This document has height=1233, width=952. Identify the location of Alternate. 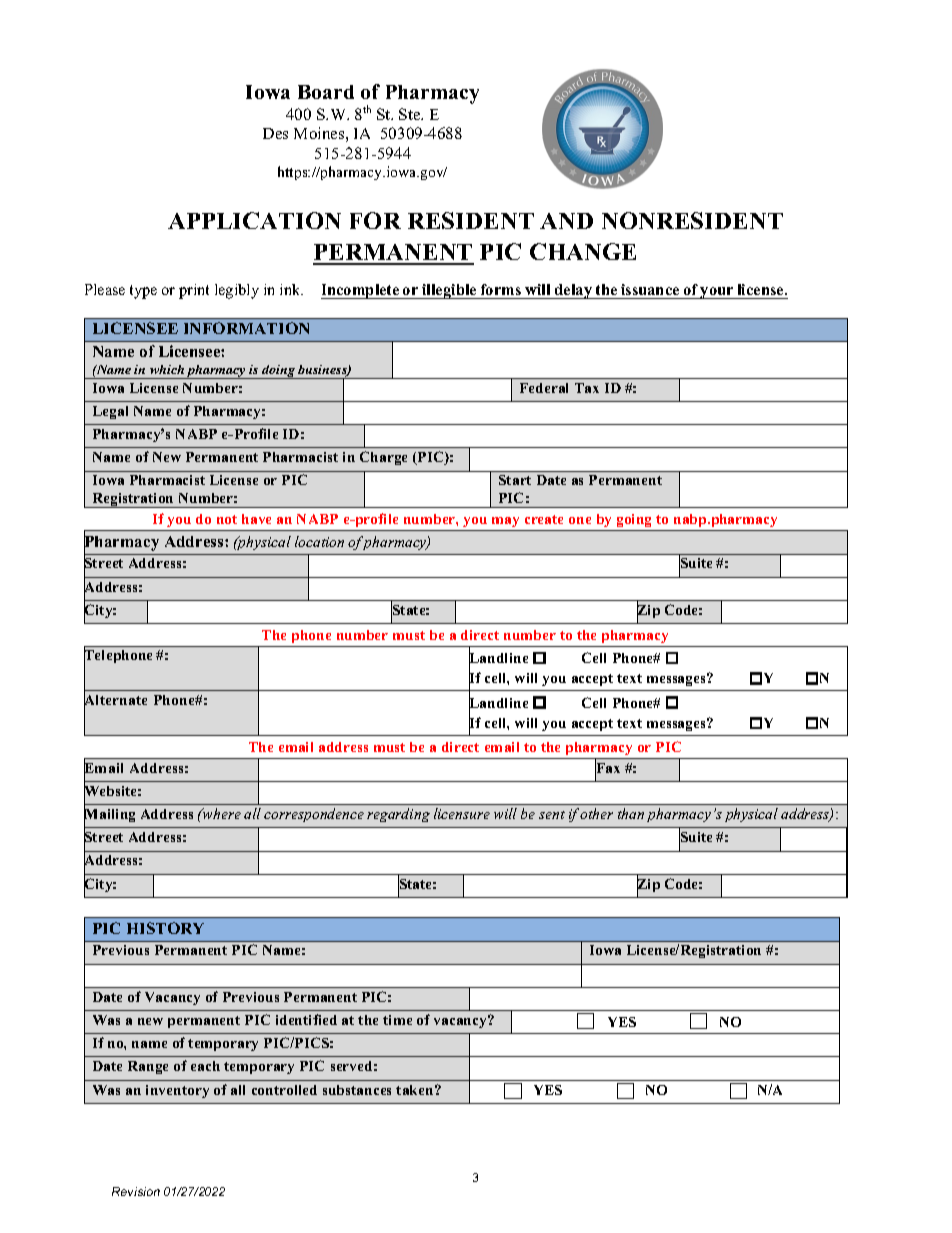
(115, 700).
